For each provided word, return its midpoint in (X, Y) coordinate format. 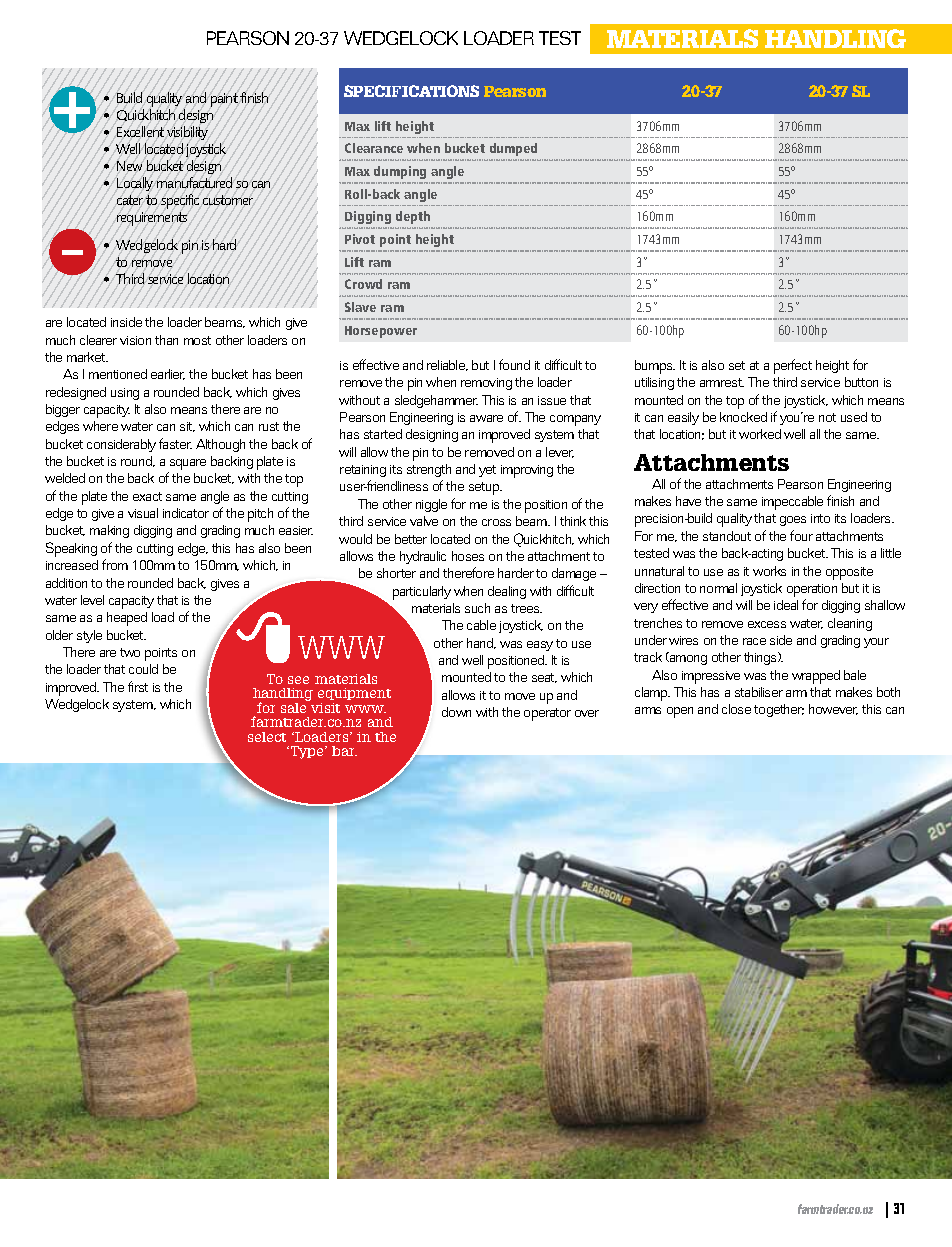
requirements (152, 219)
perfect (793, 366)
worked (760, 434)
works (769, 571)
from (115, 564)
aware (486, 418)
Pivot (360, 239)
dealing (507, 592)
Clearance (374, 148)
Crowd (363, 284)
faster (175, 443)
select (267, 737)
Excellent (140, 131)
